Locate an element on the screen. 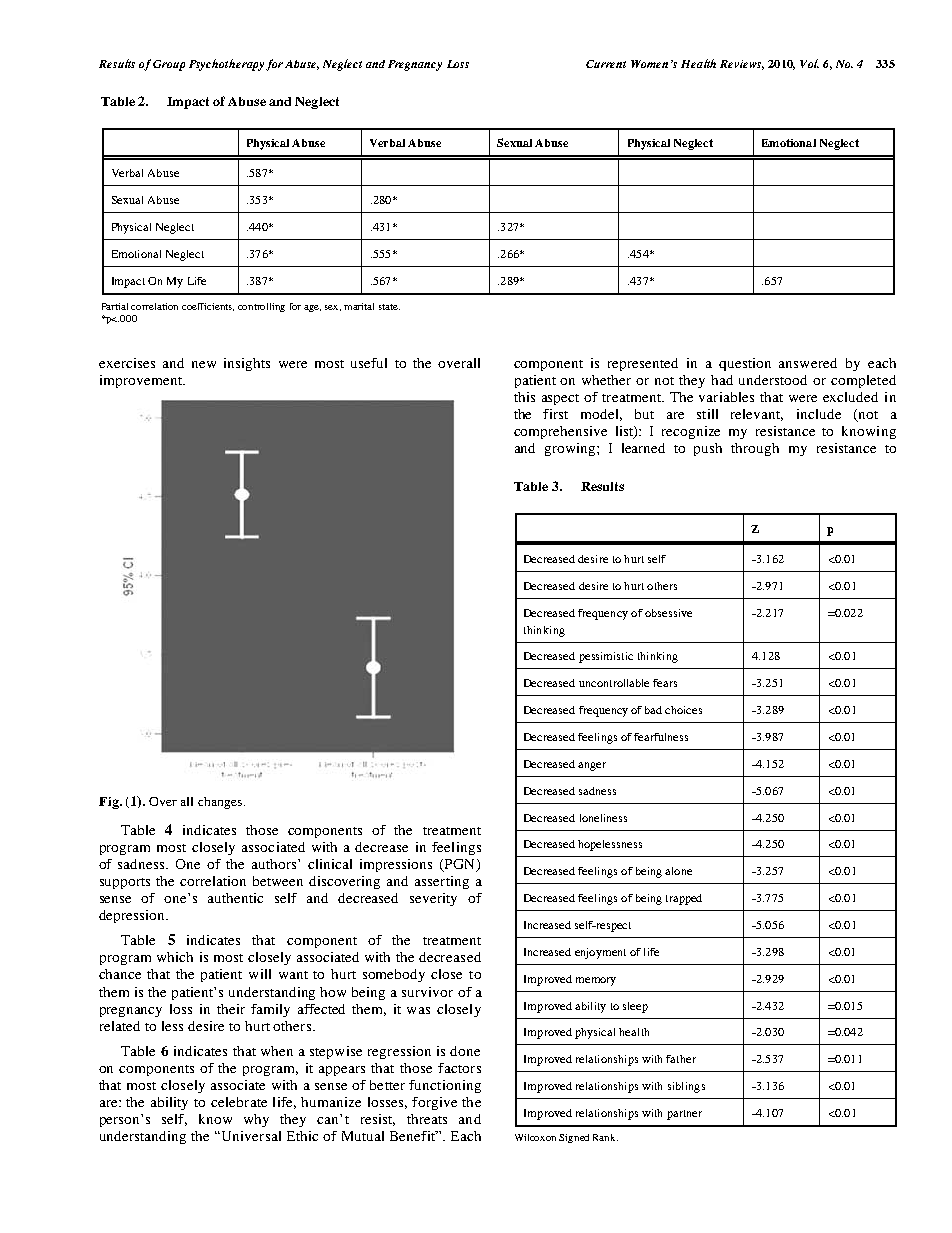  celebrate is located at coordinates (239, 1102).
